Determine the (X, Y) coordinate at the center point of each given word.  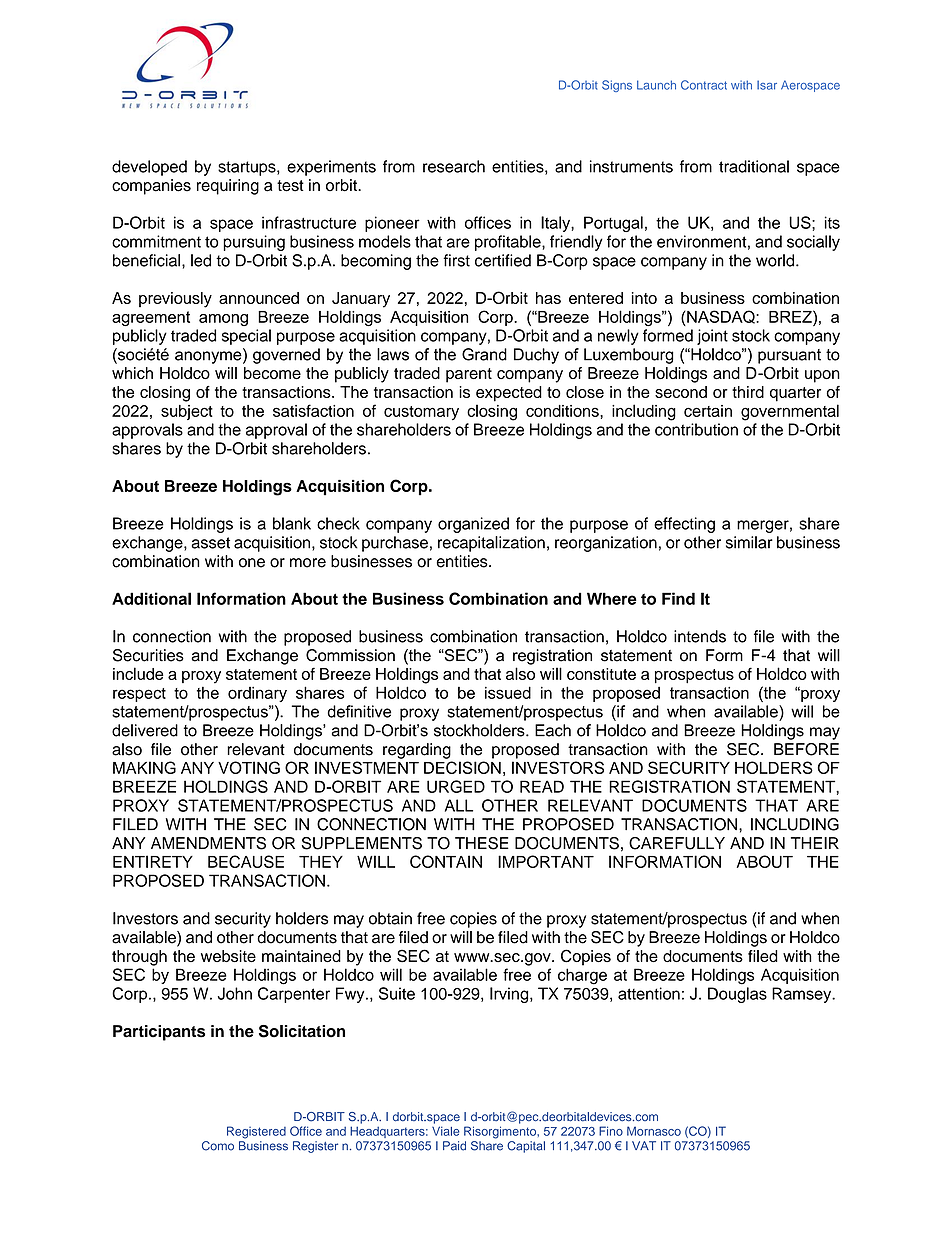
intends (700, 636)
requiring (228, 187)
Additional (151, 598)
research (454, 166)
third (748, 392)
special (246, 337)
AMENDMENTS (208, 843)
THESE (482, 843)
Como (218, 1146)
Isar (767, 85)
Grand (484, 354)
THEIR (815, 843)
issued (508, 692)
